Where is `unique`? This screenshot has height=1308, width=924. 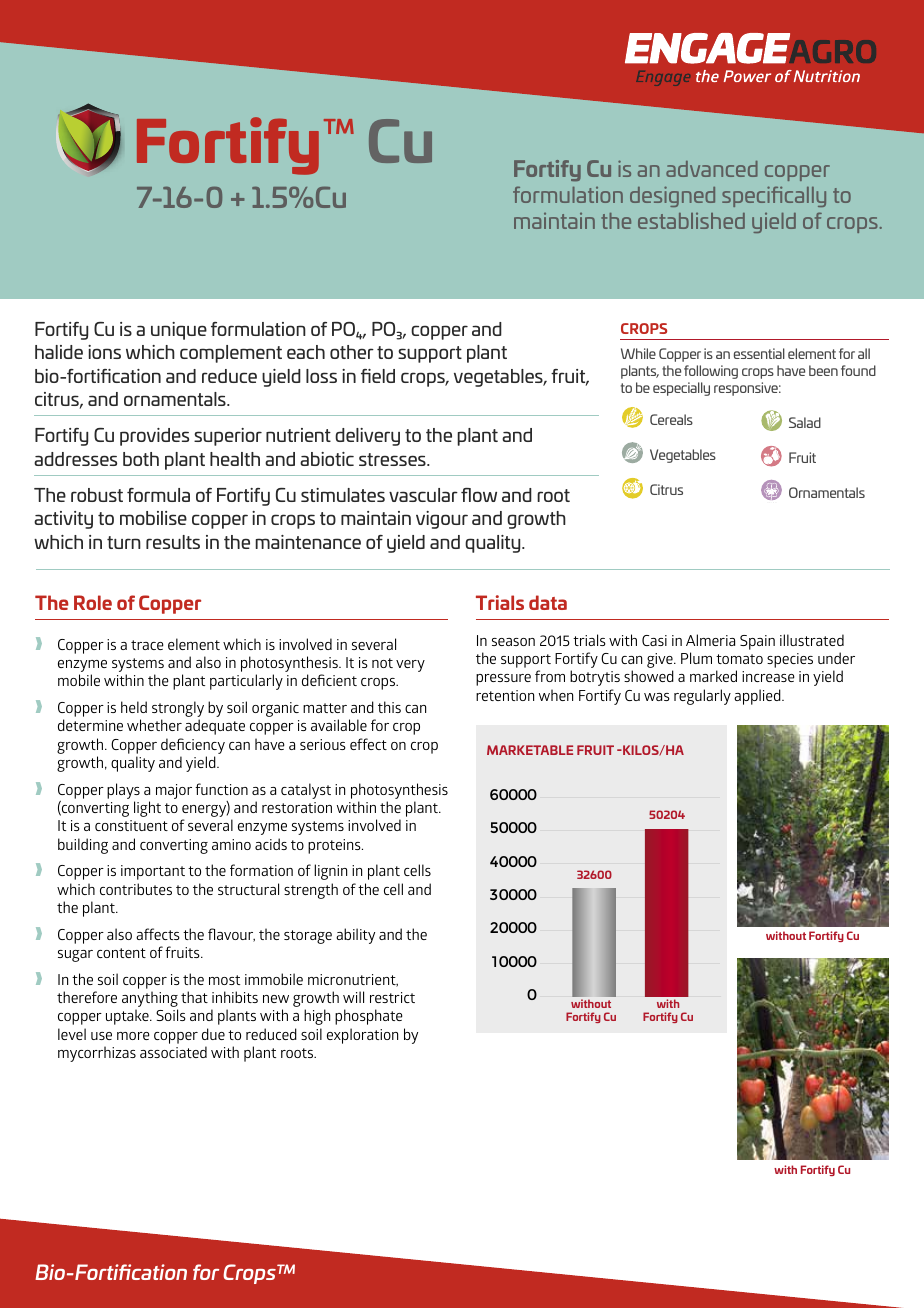 unique is located at coordinates (179, 331).
